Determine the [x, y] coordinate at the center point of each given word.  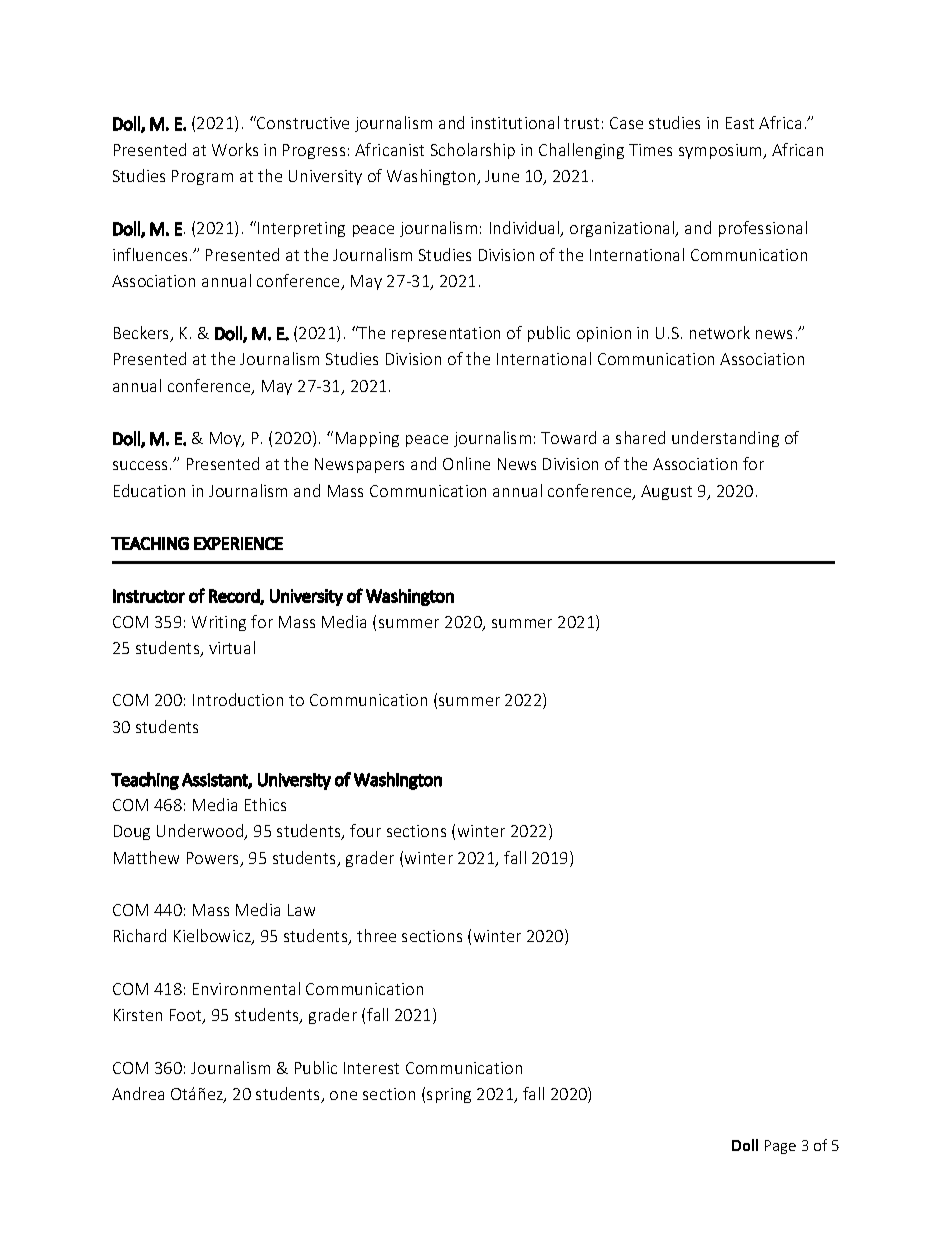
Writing [219, 623]
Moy [227, 439]
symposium [722, 151]
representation [446, 334]
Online [466, 463]
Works [235, 149]
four [365, 830]
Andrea [138, 1093]
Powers [214, 859]
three [376, 935]
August [666, 492]
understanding [725, 439]
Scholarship [473, 151]
